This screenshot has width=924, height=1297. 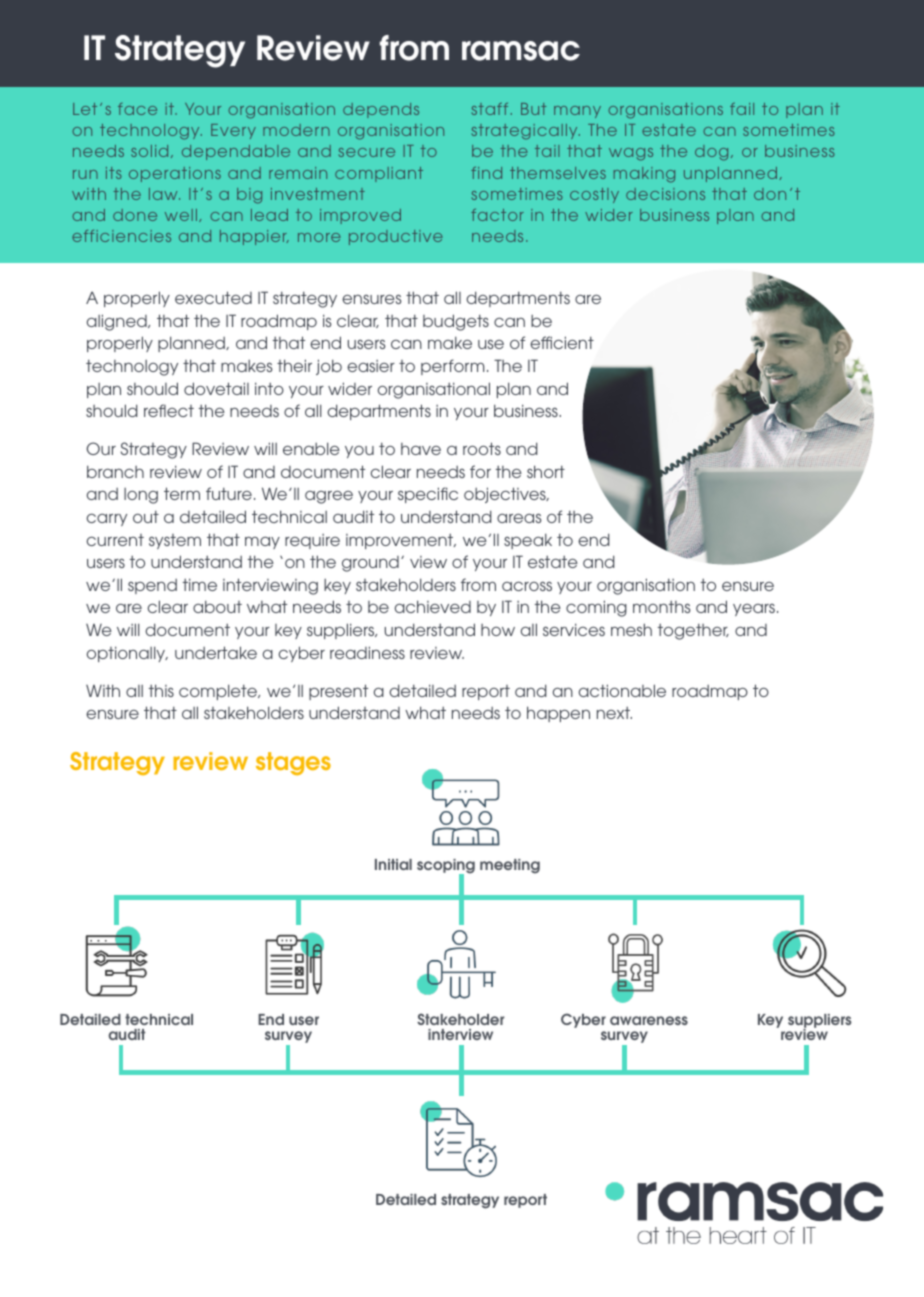 I want to click on depends, so click(x=381, y=110).
